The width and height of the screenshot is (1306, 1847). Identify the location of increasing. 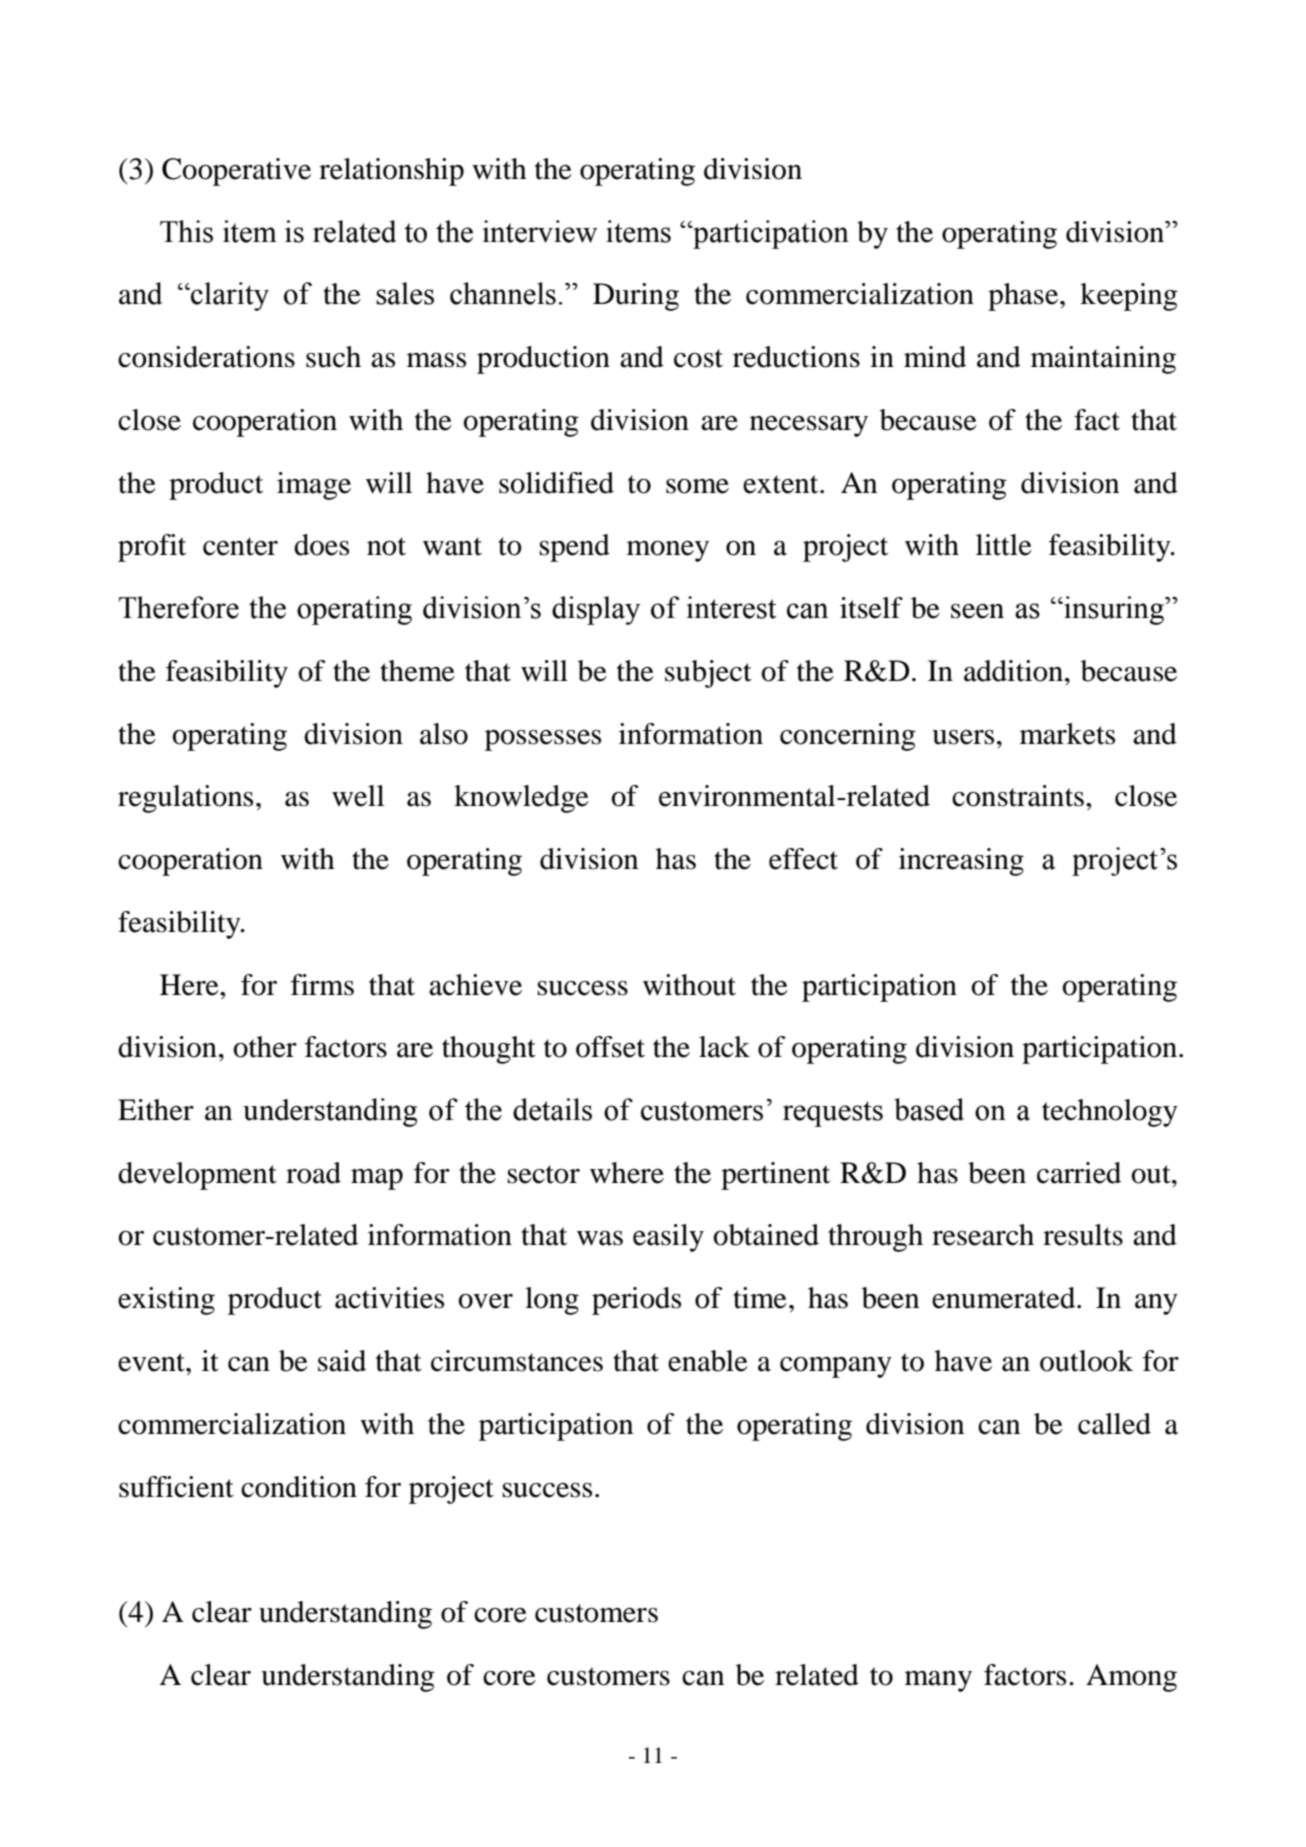
(961, 862).
